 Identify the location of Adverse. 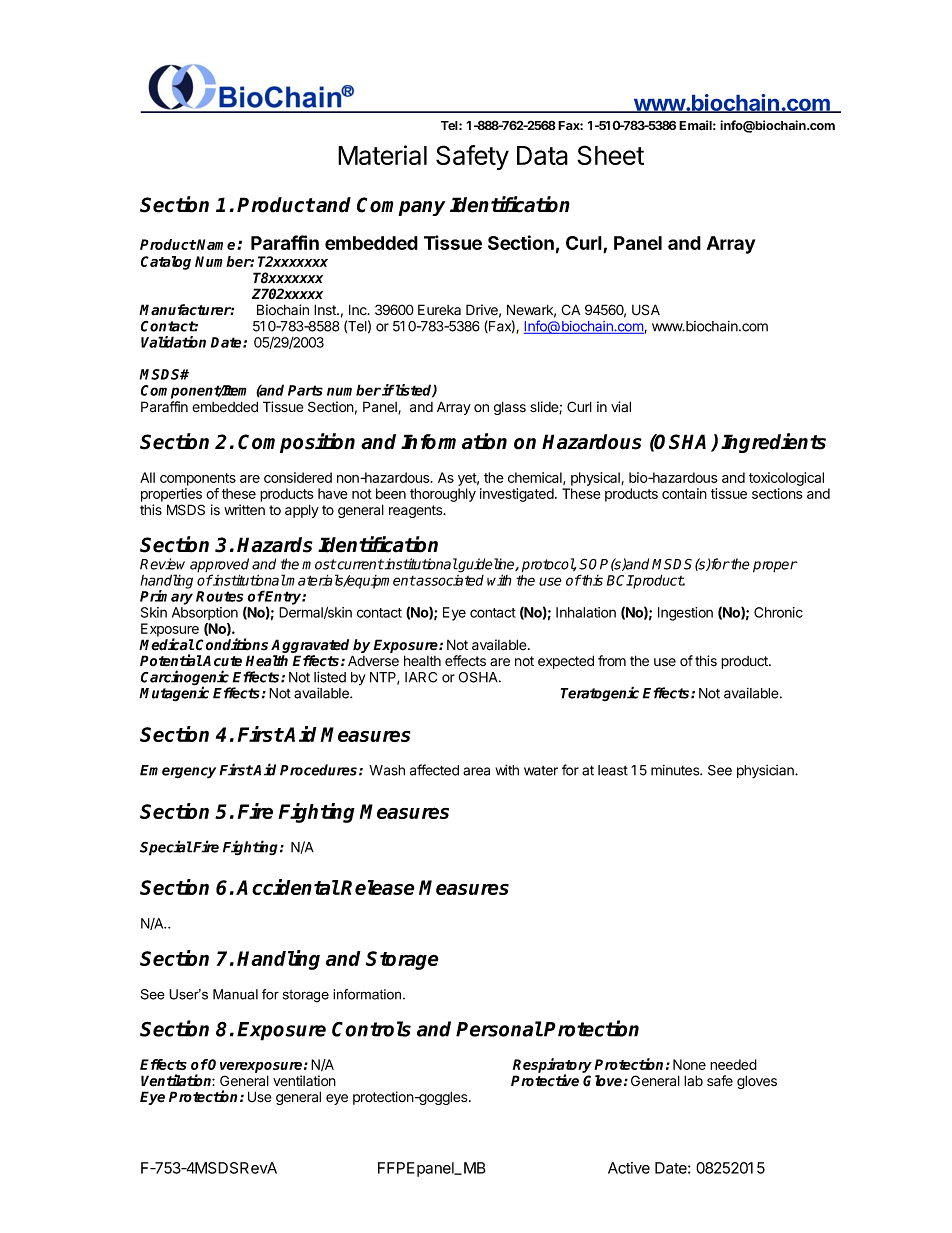
(373, 661).
